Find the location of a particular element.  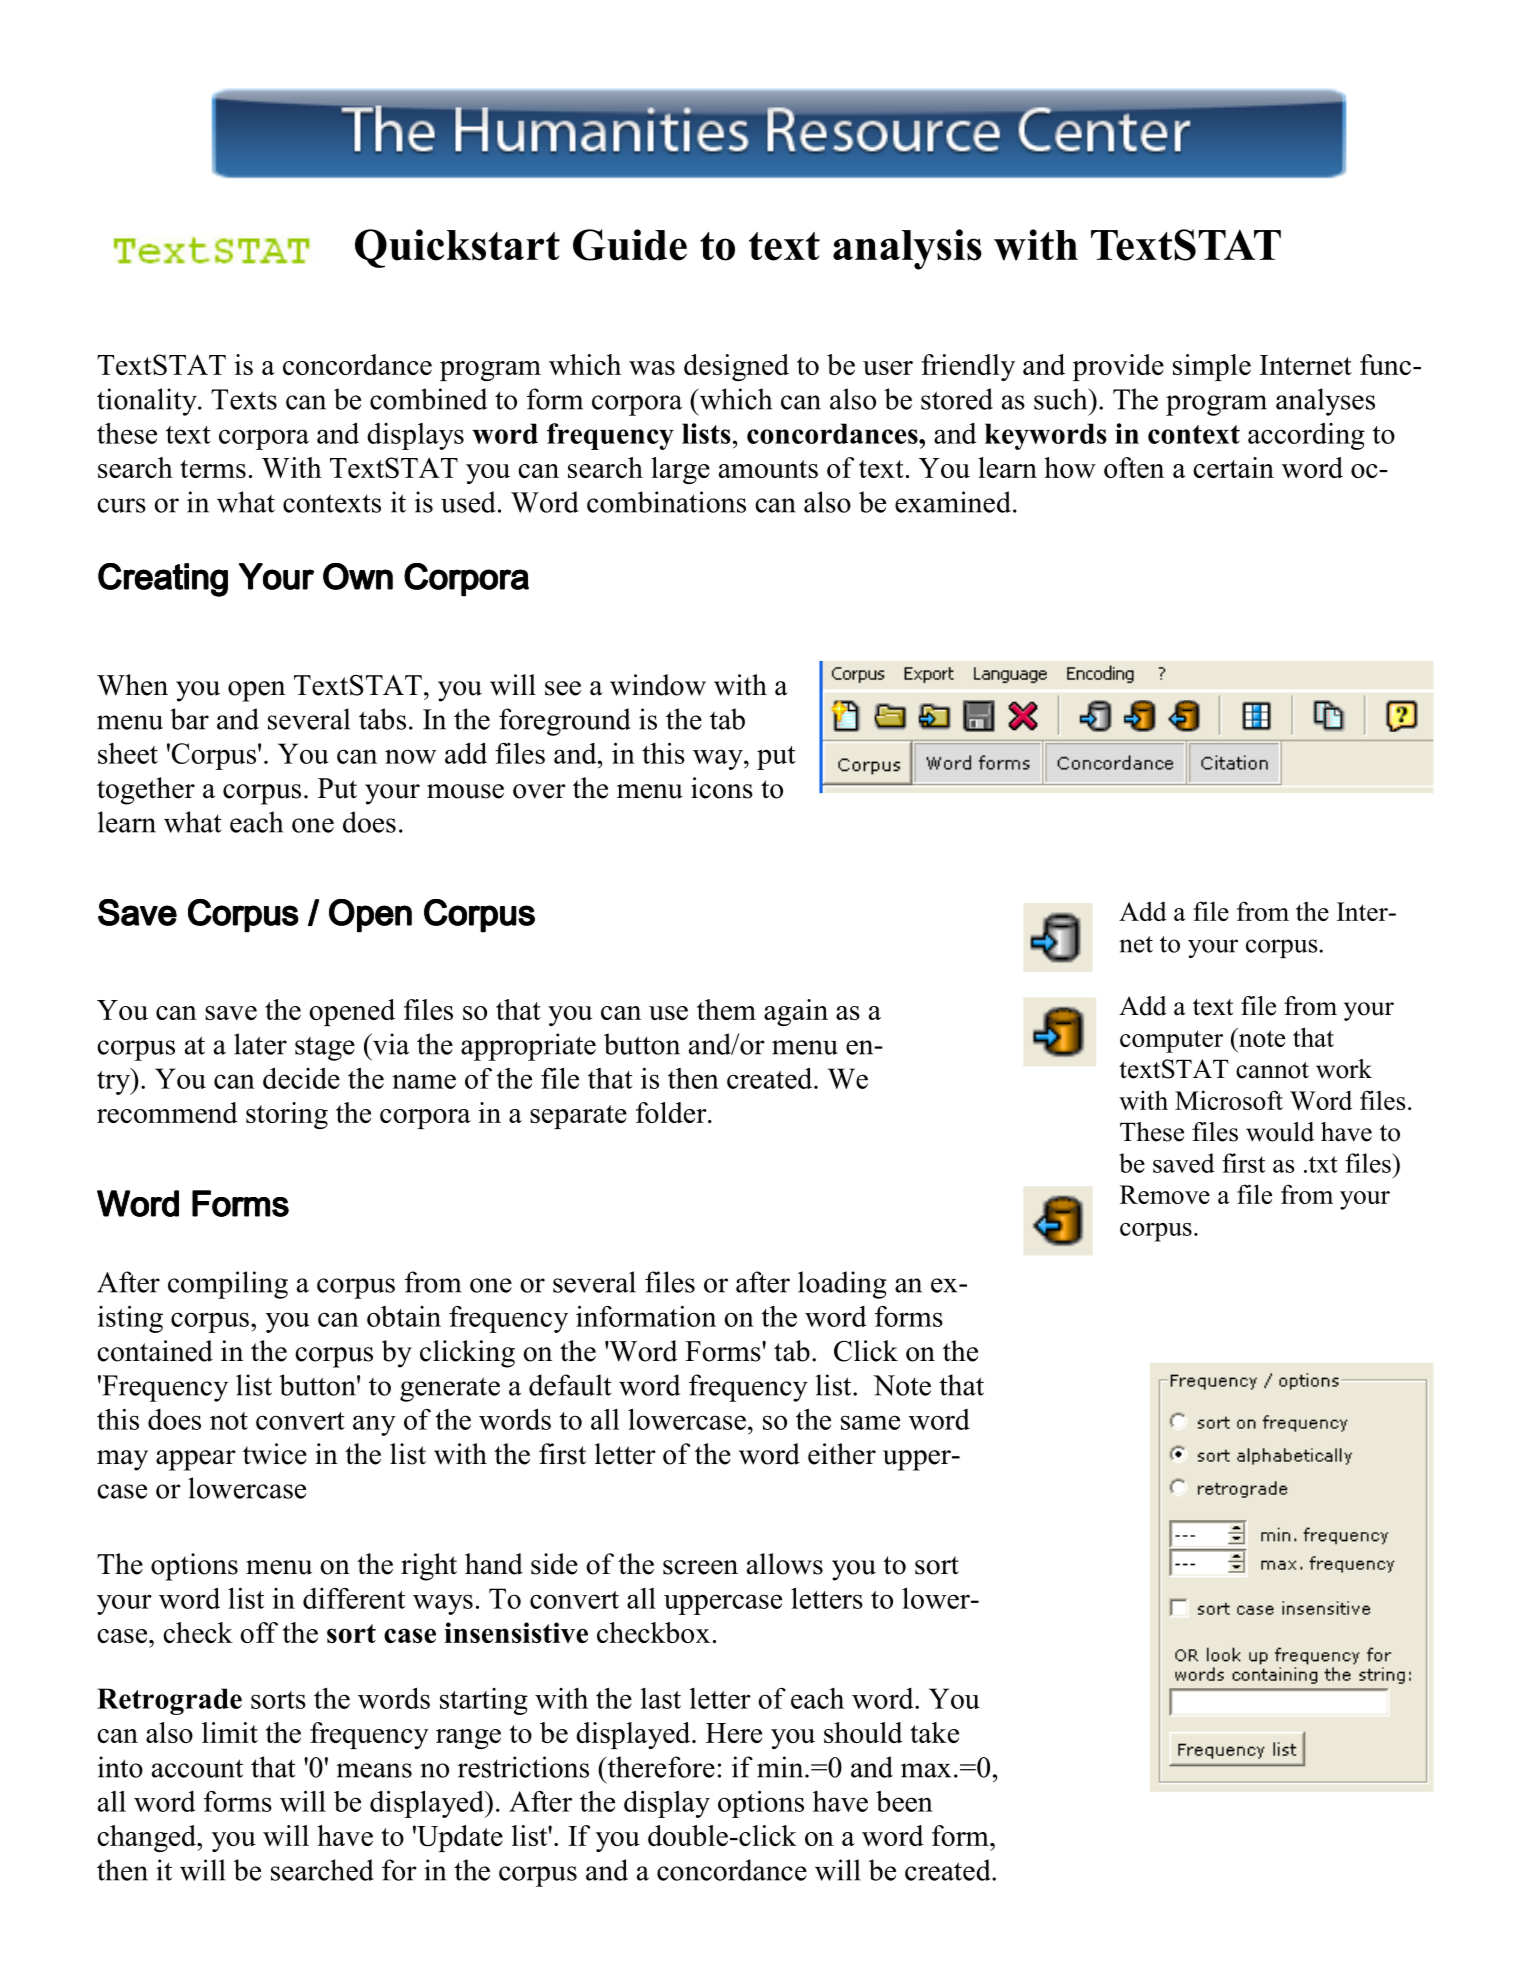

window is located at coordinates (658, 685).
